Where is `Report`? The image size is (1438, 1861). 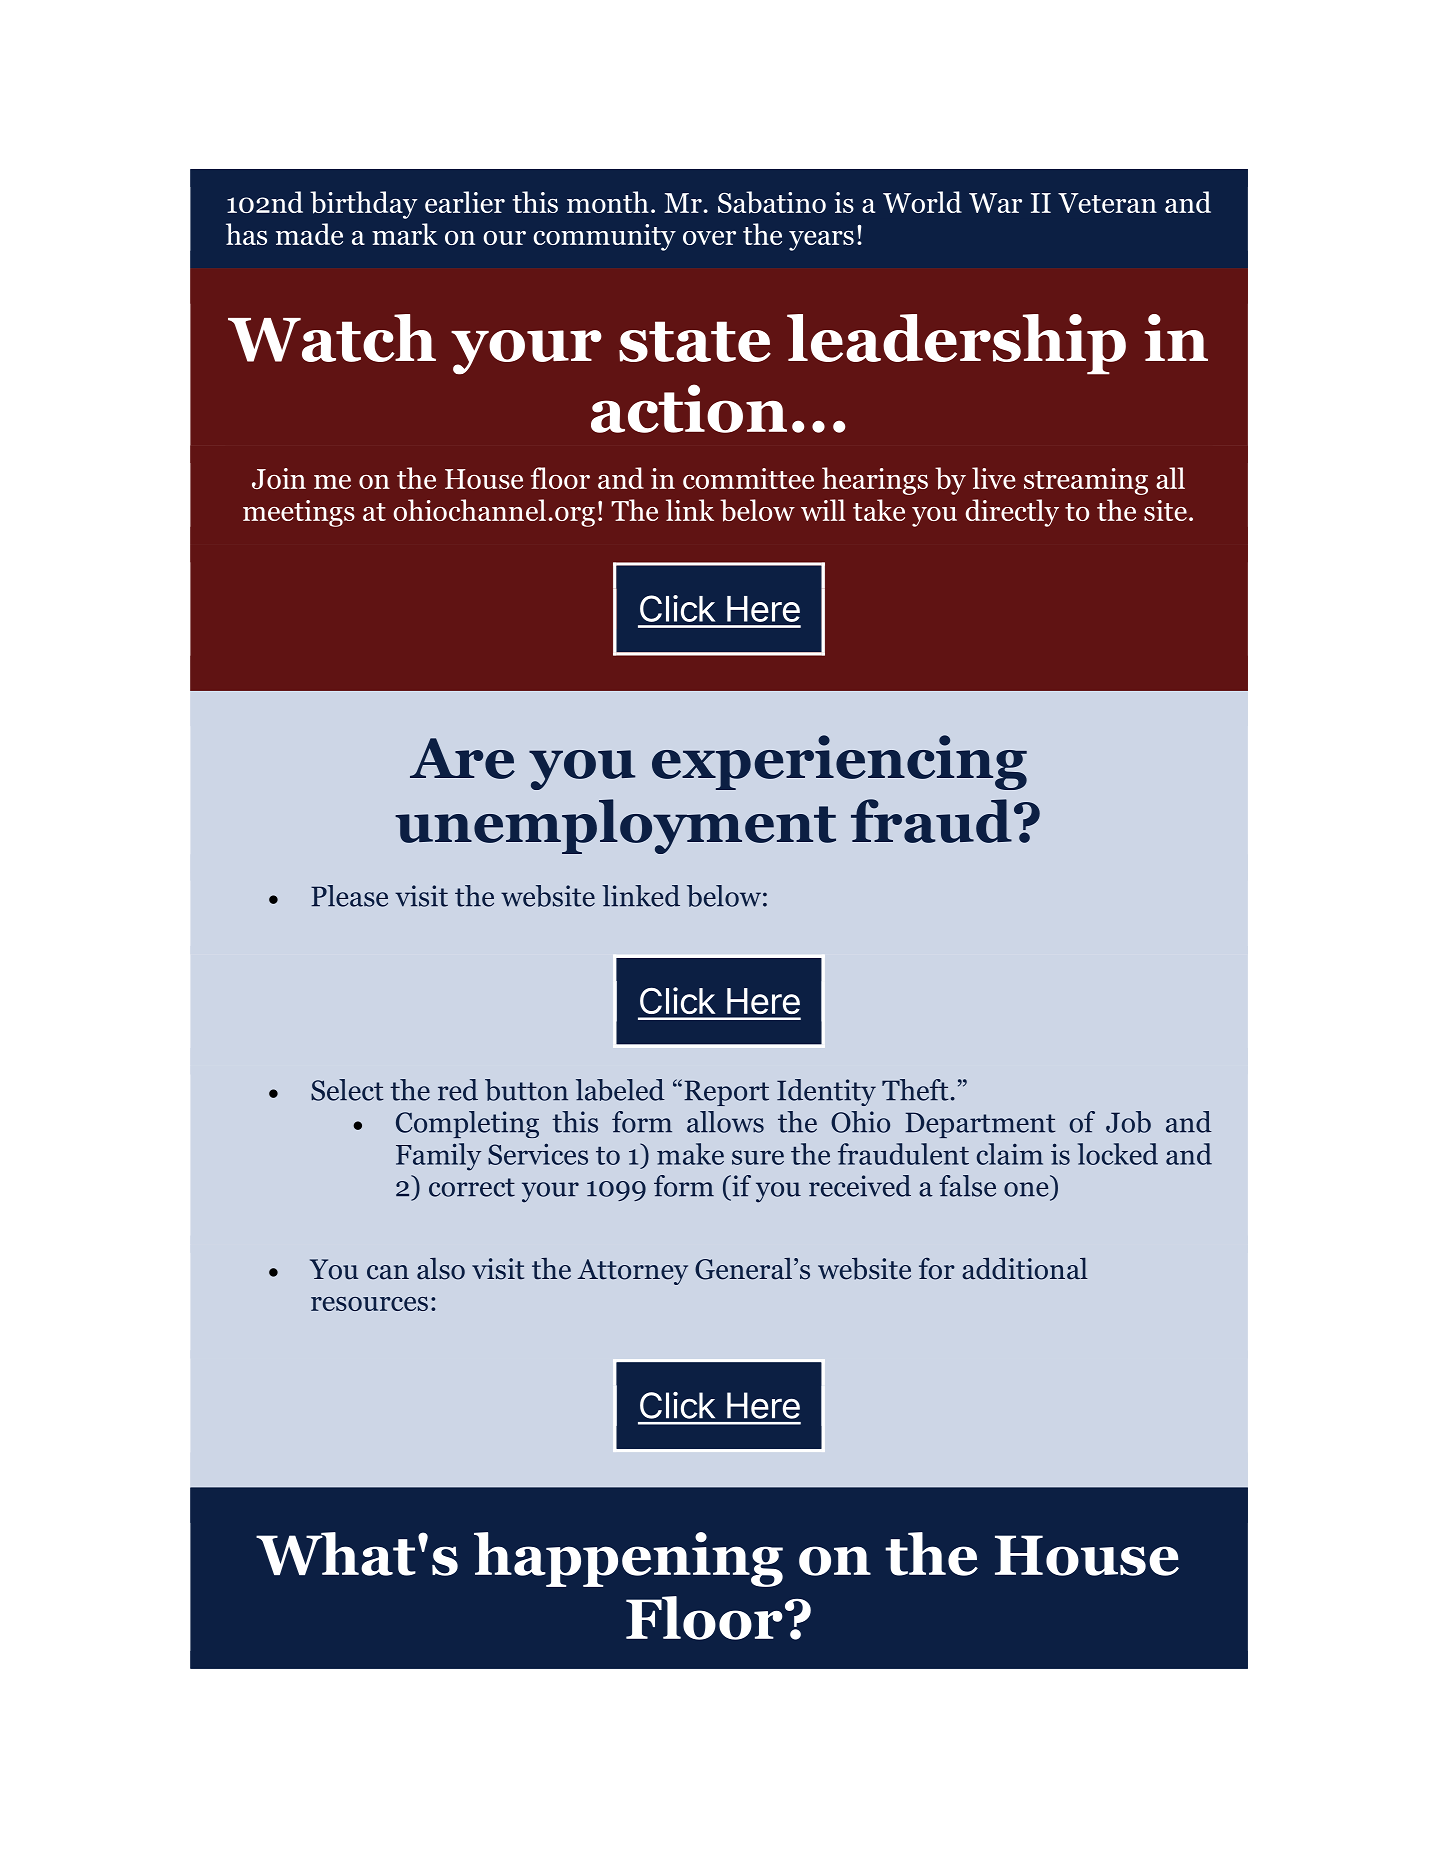 Report is located at coordinates (726, 1093).
